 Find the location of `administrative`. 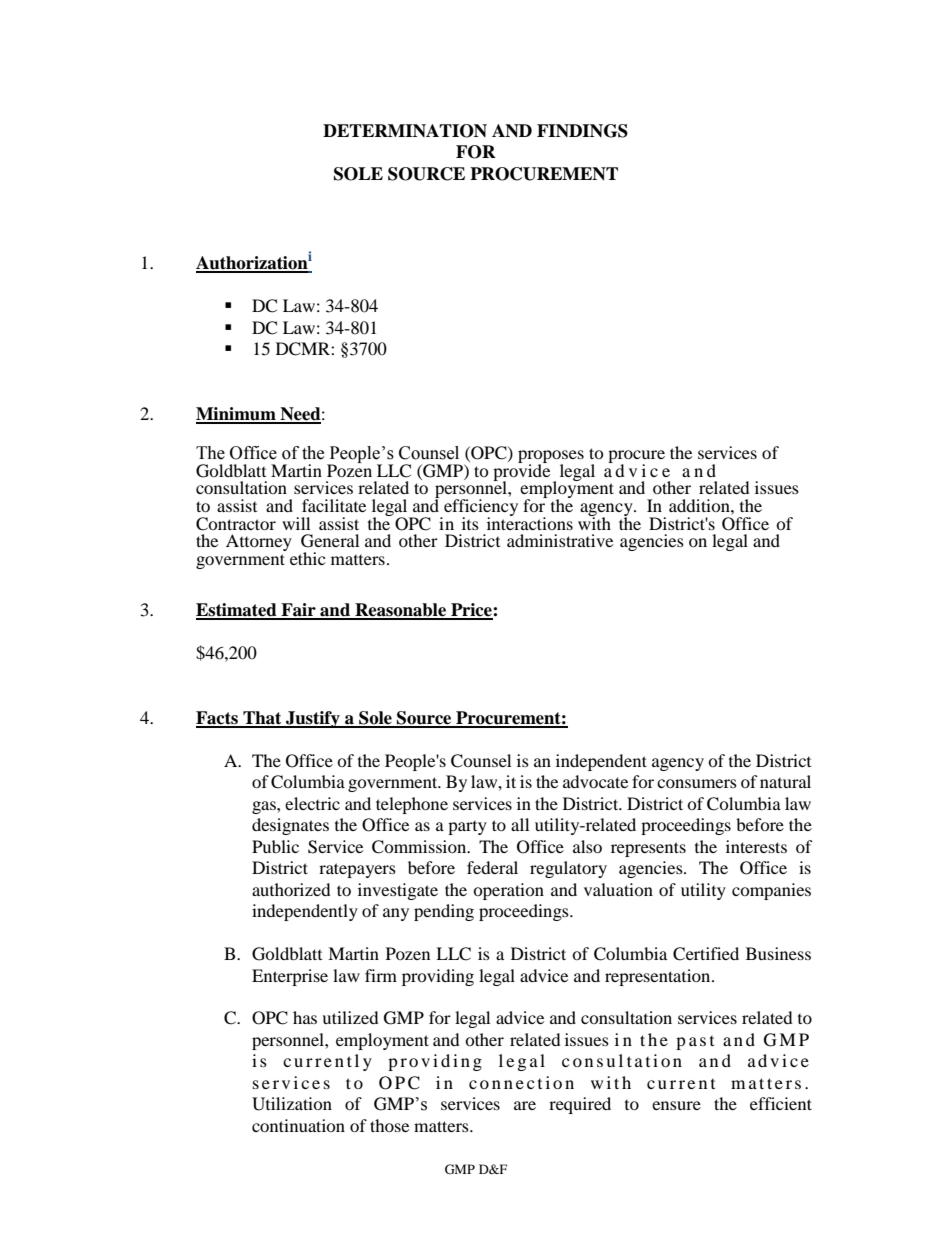

administrative is located at coordinates (560, 540).
